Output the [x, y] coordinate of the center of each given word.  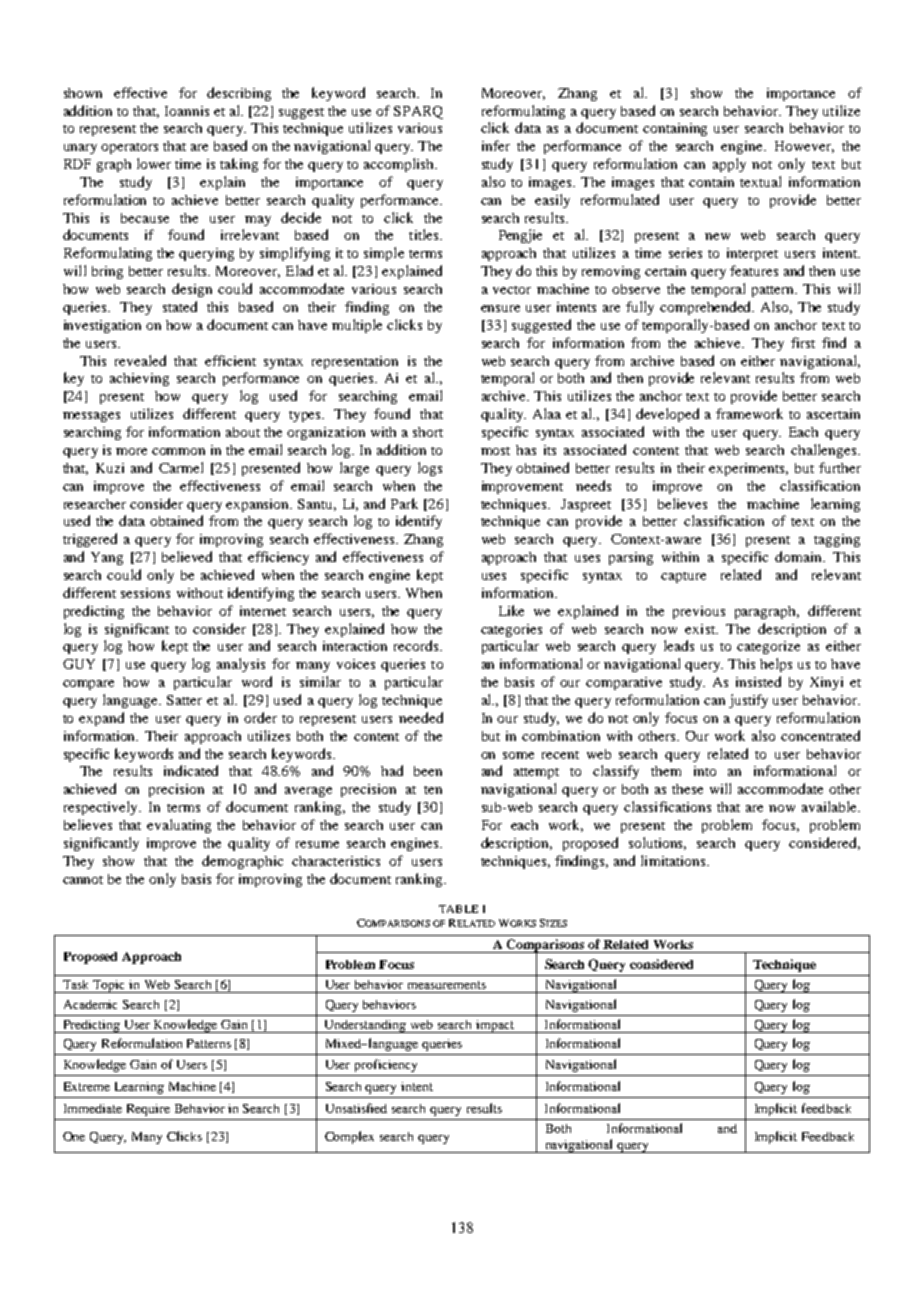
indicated [191, 770]
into [705, 771]
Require [148, 1110]
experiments [748, 469]
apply [729, 165]
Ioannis [187, 111]
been [428, 771]
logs [430, 469]
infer [496, 145]
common [178, 451]
